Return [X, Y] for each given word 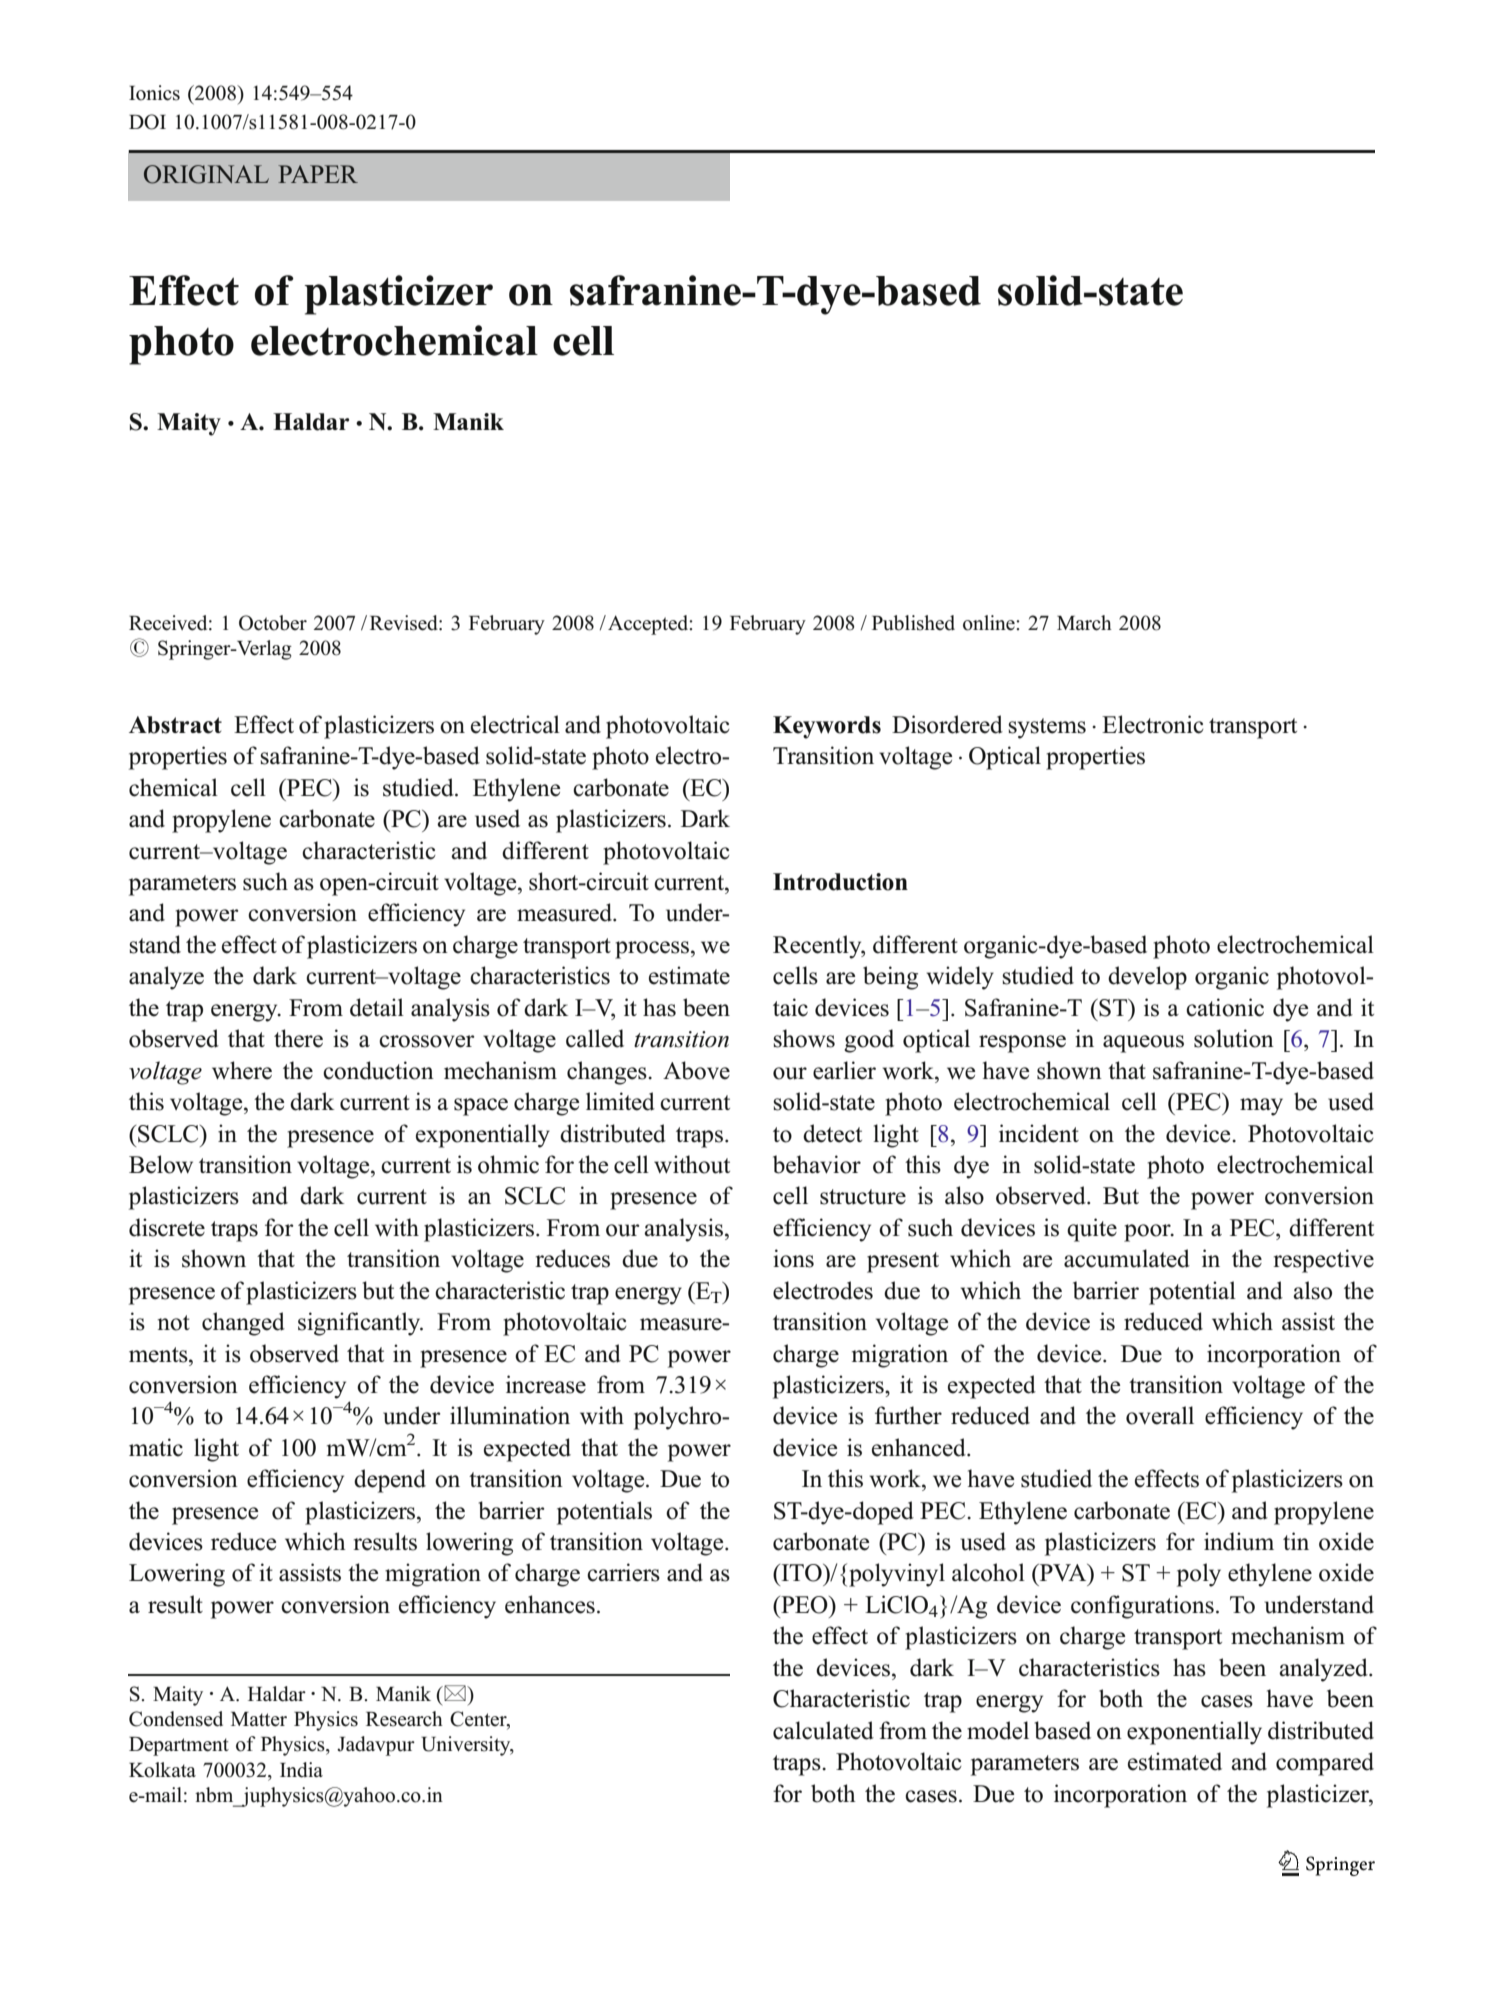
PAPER [318, 174]
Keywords [827, 727]
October [273, 623]
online [990, 623]
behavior [817, 1164]
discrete [167, 1227]
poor [1148, 1233]
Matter [259, 1719]
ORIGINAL [206, 174]
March [1084, 623]
